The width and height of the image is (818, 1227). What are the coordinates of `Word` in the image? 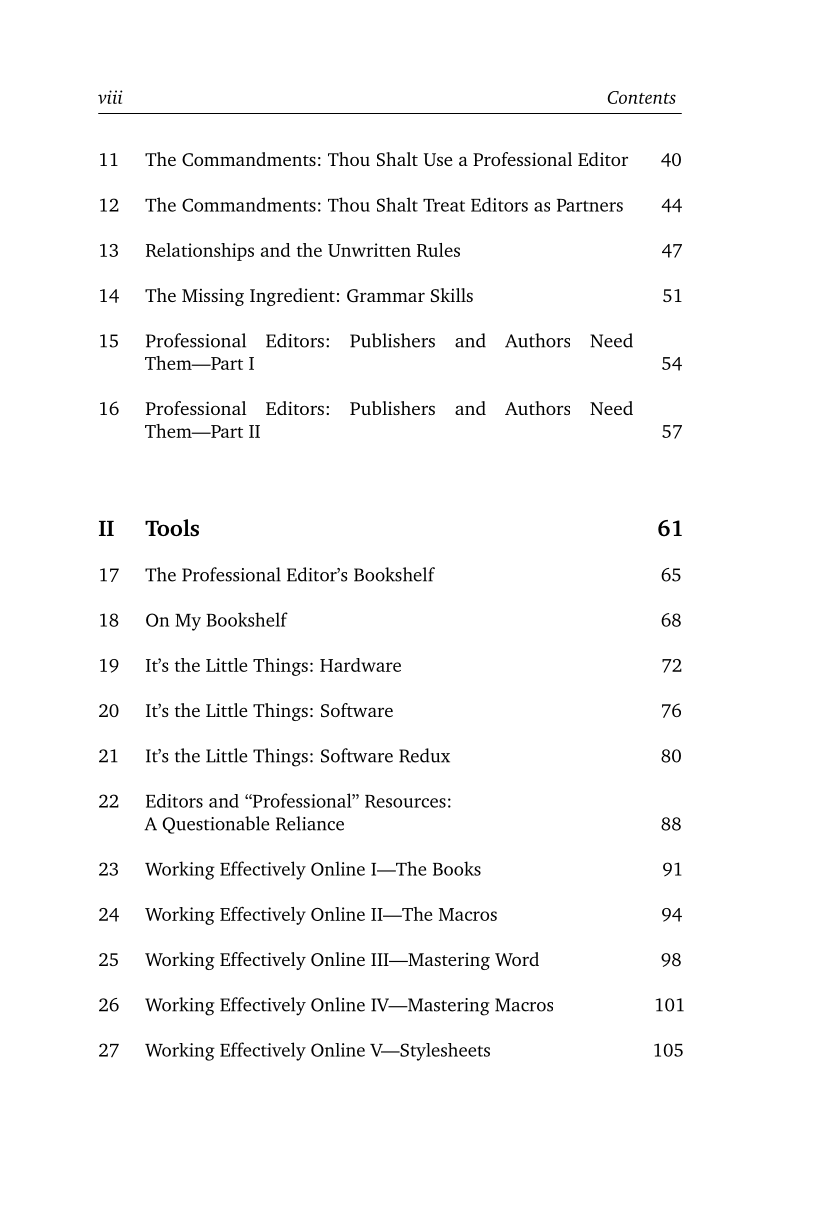 It's located at (517, 959).
